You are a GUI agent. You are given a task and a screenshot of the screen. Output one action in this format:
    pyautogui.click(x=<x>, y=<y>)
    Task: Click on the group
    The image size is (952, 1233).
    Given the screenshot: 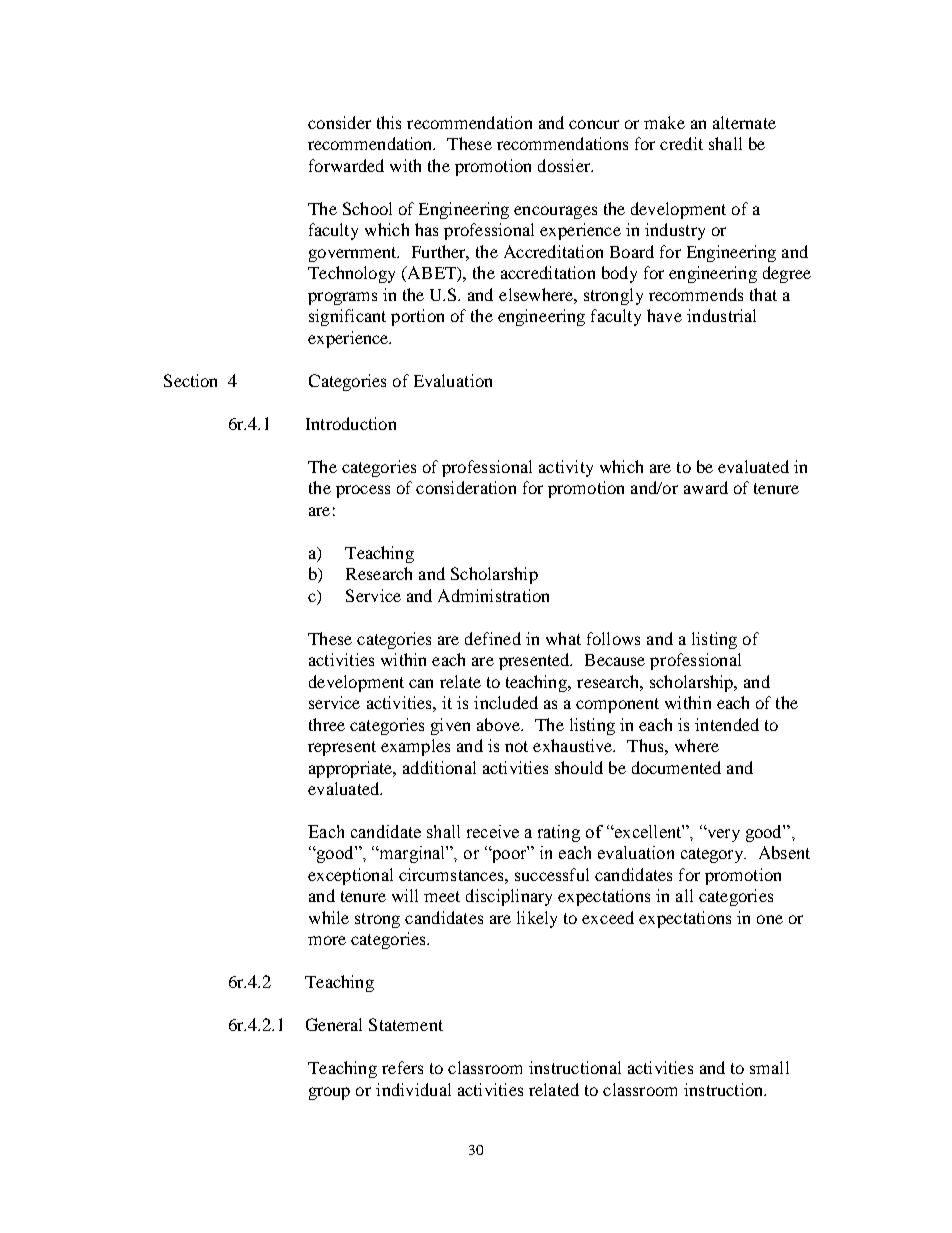 What is the action you would take?
    pyautogui.click(x=329, y=1093)
